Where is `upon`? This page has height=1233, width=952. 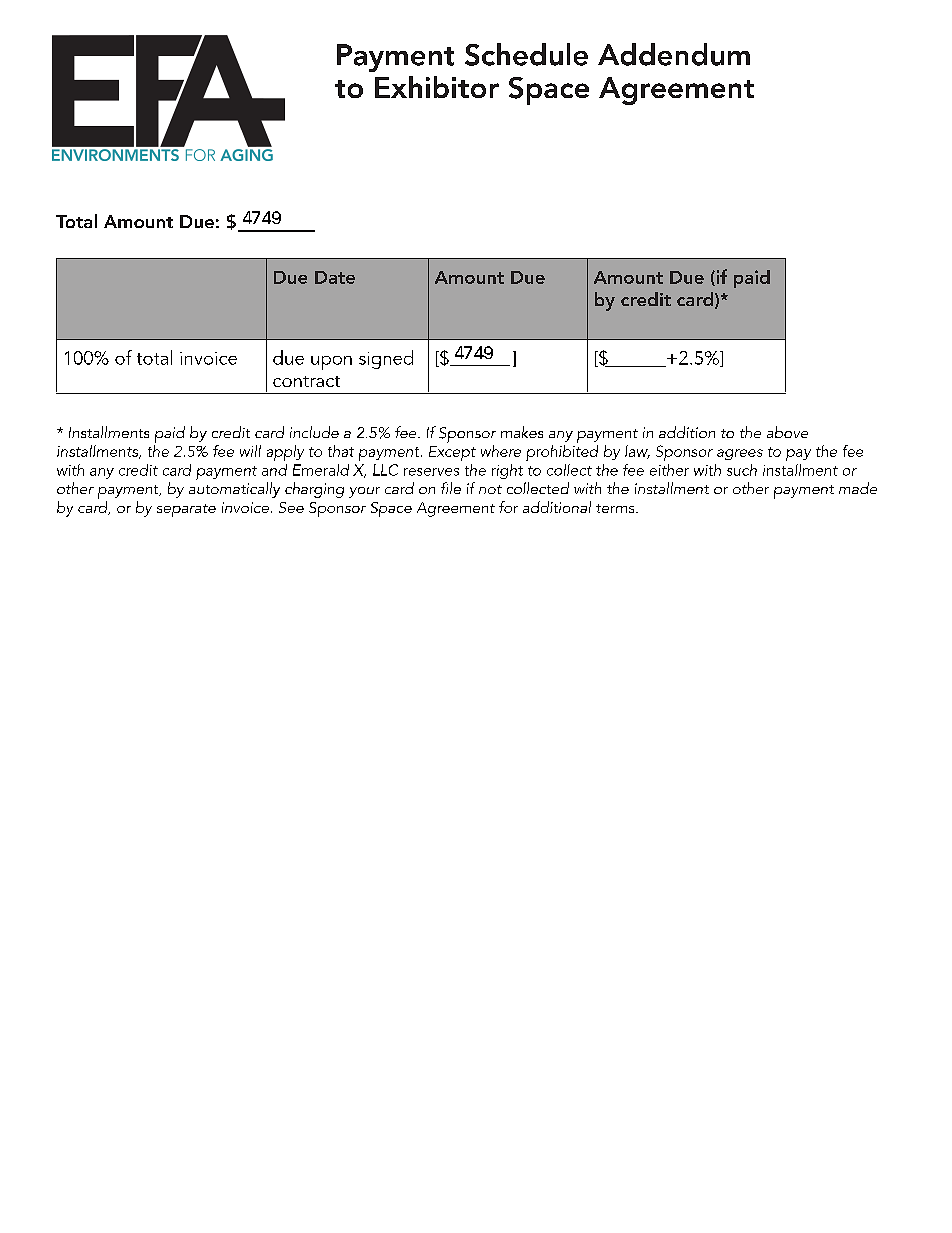 upon is located at coordinates (331, 363).
